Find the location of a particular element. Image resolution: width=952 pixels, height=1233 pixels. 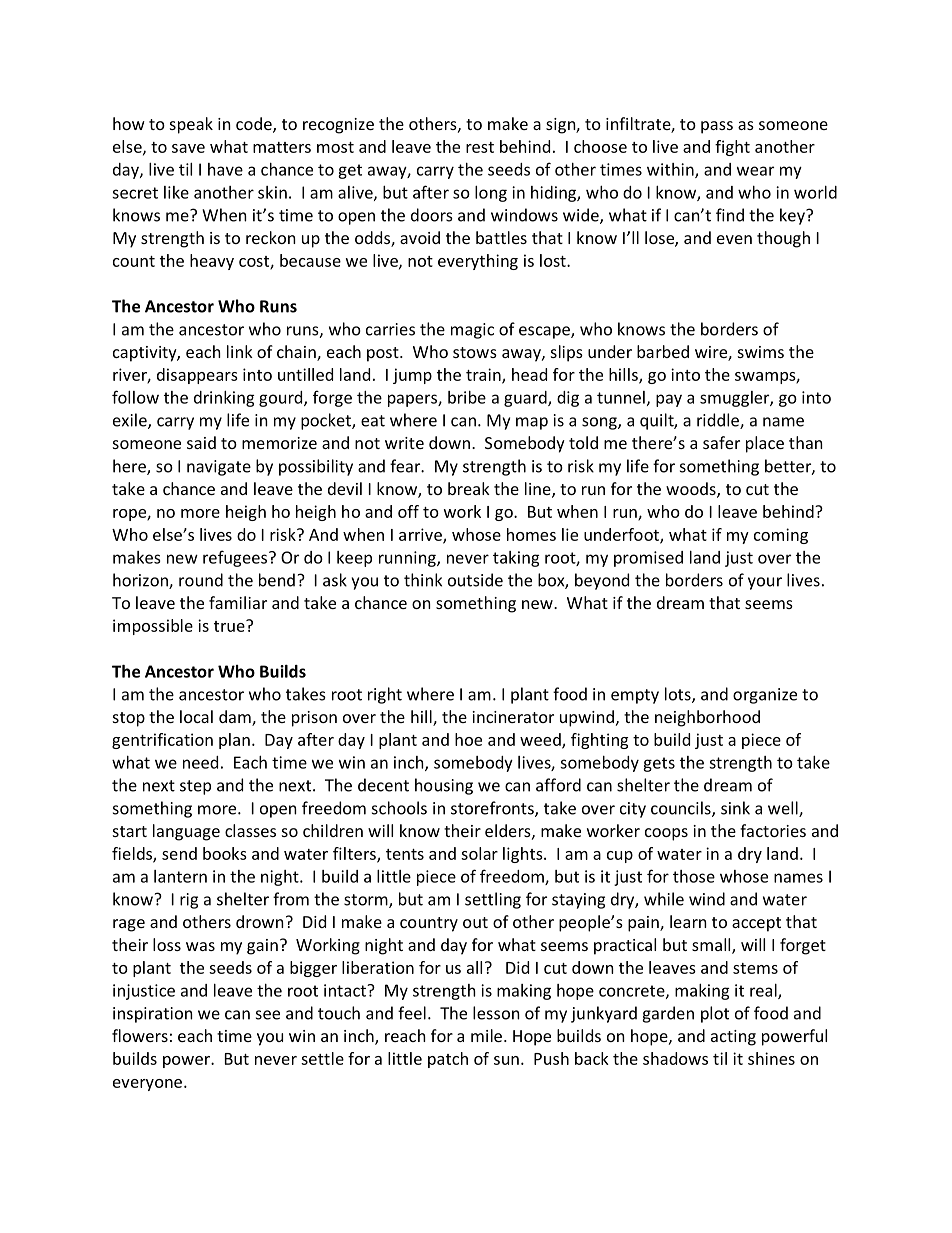

hoe is located at coordinates (468, 739).
